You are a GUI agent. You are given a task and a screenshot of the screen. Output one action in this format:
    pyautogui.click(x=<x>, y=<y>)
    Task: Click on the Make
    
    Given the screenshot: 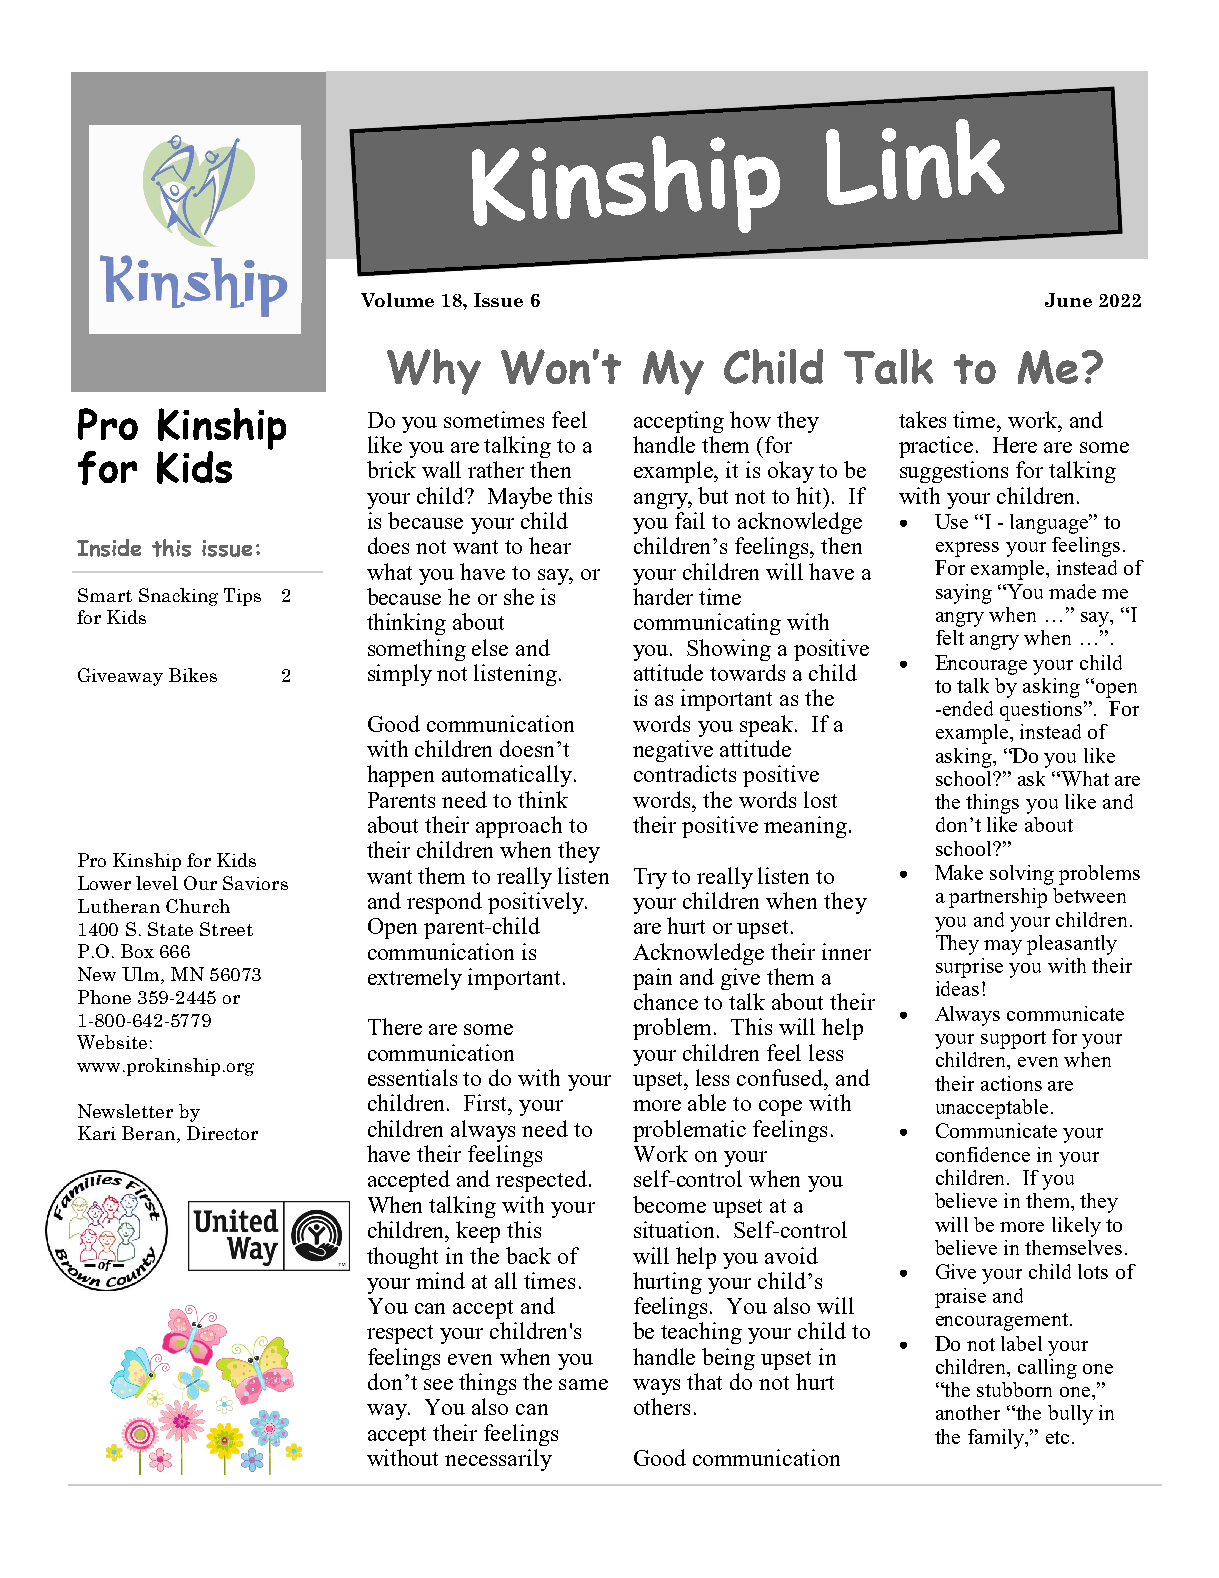 What is the action you would take?
    pyautogui.click(x=959, y=872)
